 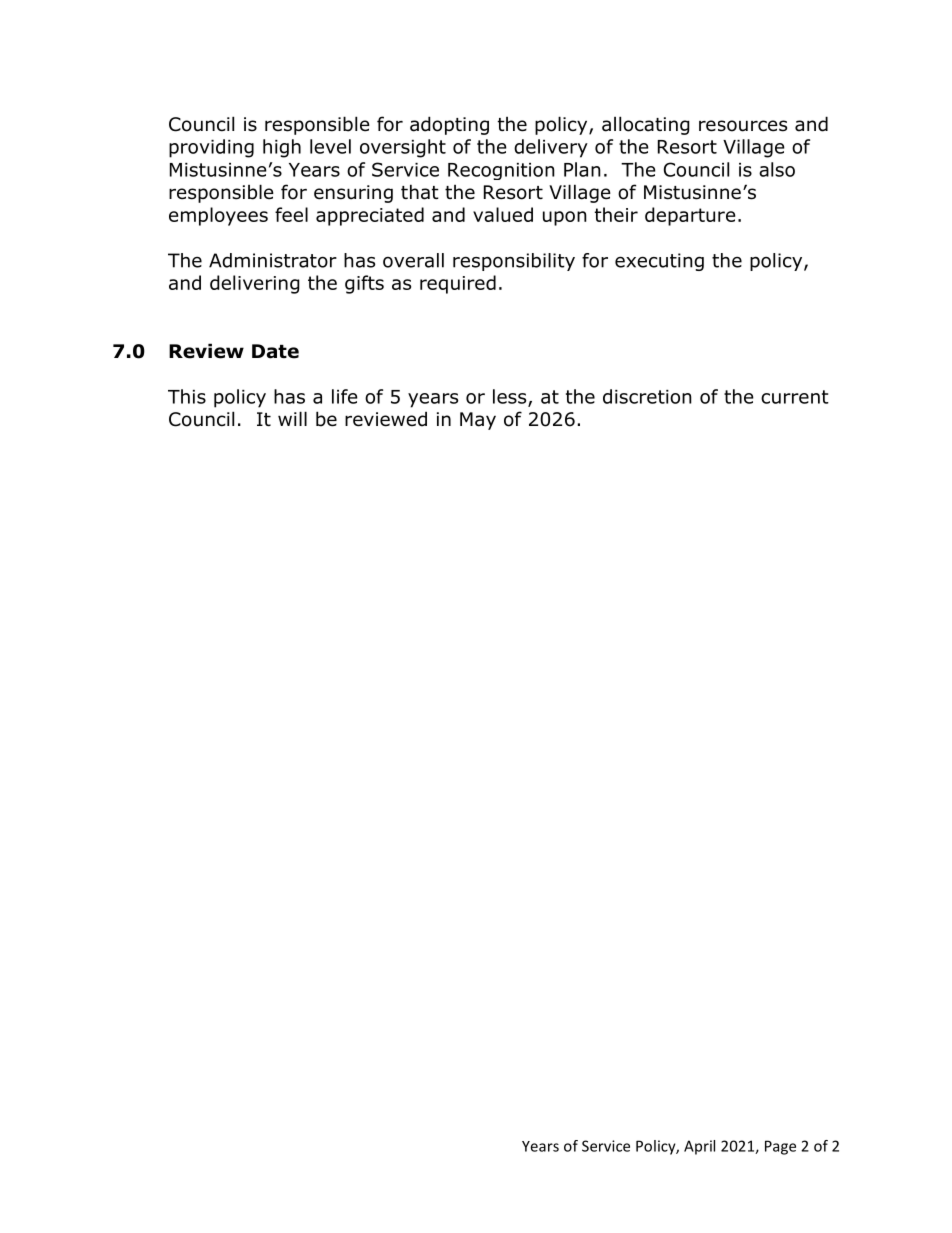 I want to click on Recognition, so click(x=501, y=171).
